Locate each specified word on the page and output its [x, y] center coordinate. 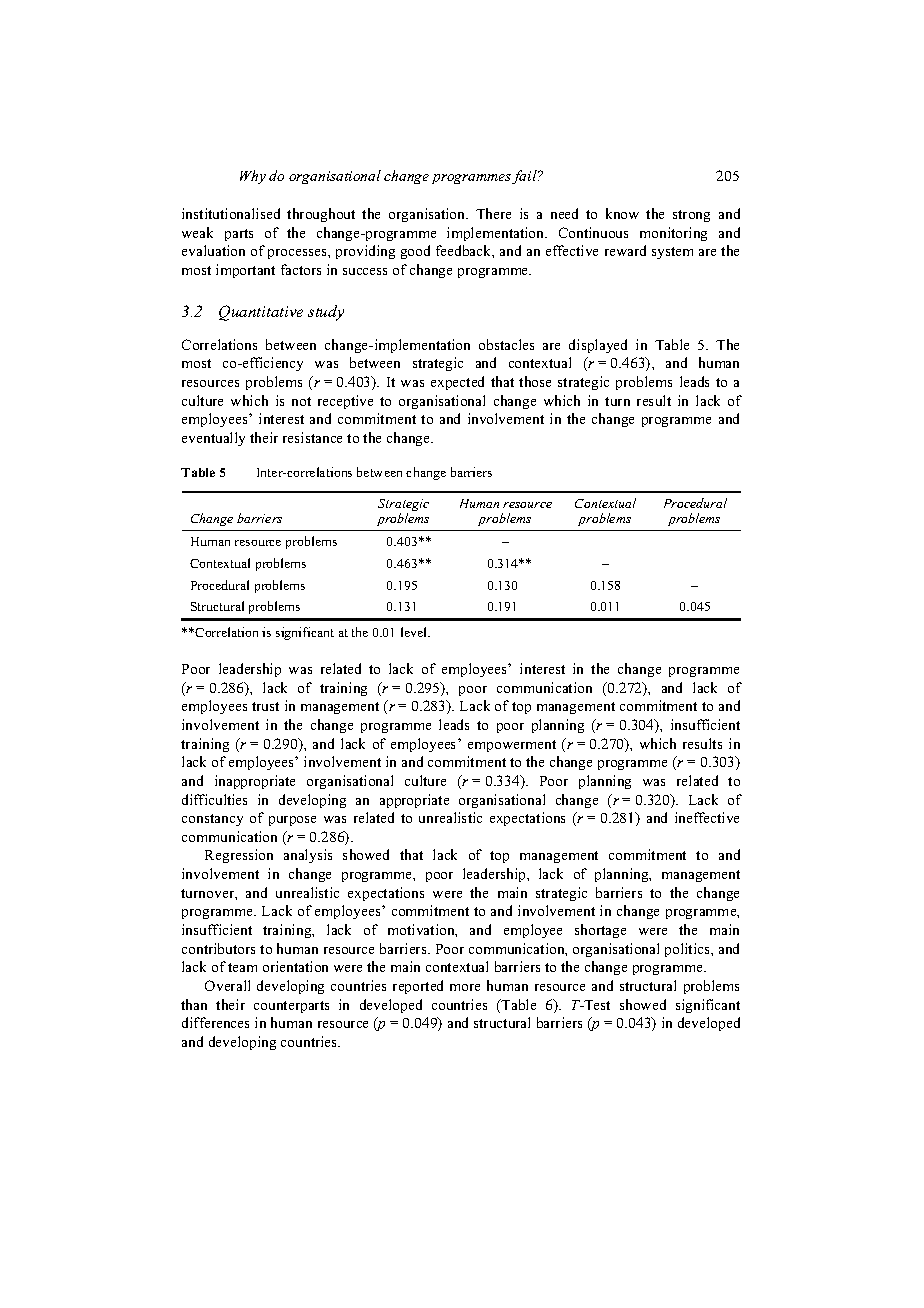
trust [265, 706]
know [622, 213]
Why [253, 177]
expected [457, 383]
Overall [227, 985]
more [465, 987]
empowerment [512, 746]
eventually [213, 439]
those [535, 381]
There [493, 213]
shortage [600, 931]
